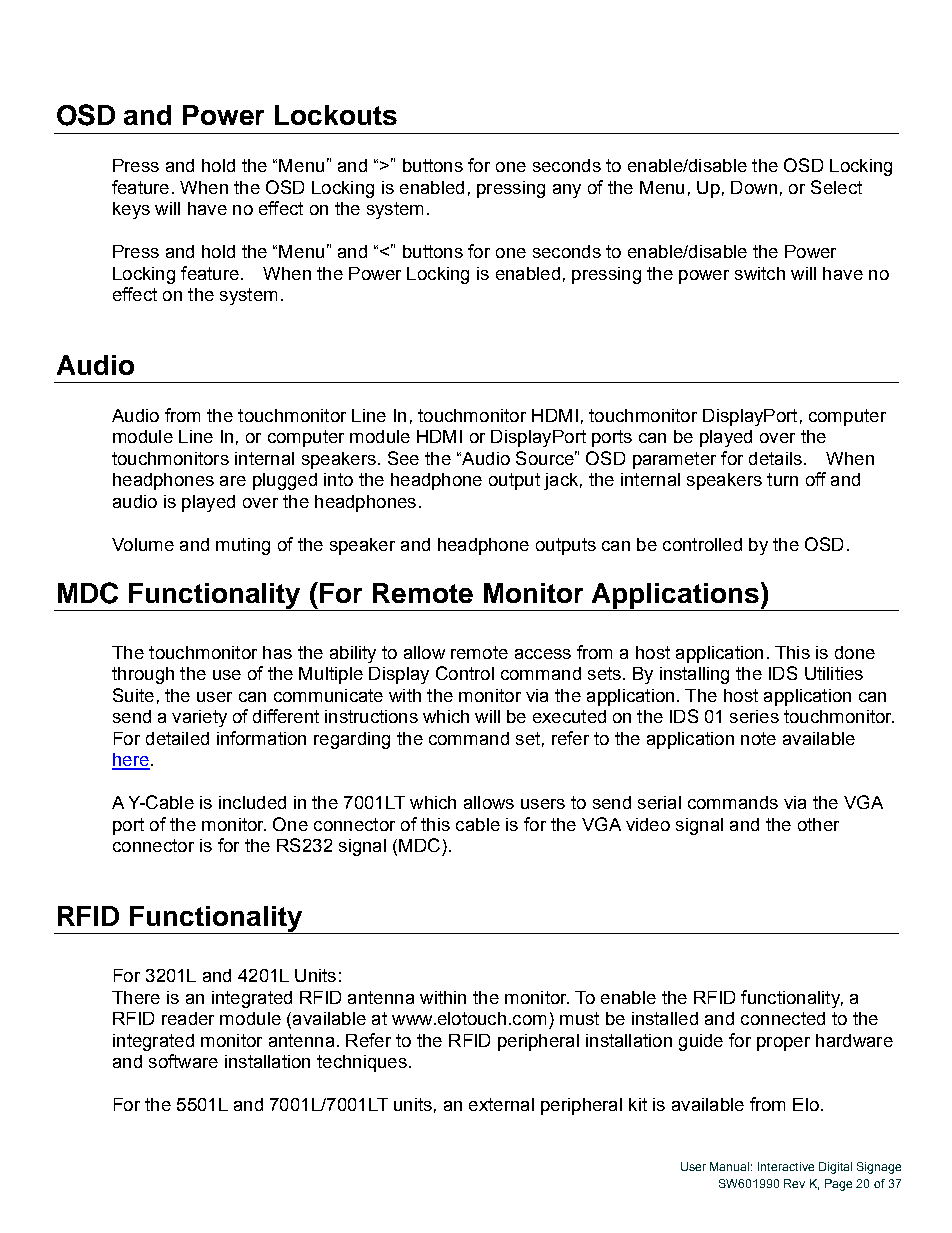 This document has height=1233, width=952. Describe the element at coordinates (786, 1166) in the document. I see `Interactive` at that location.
